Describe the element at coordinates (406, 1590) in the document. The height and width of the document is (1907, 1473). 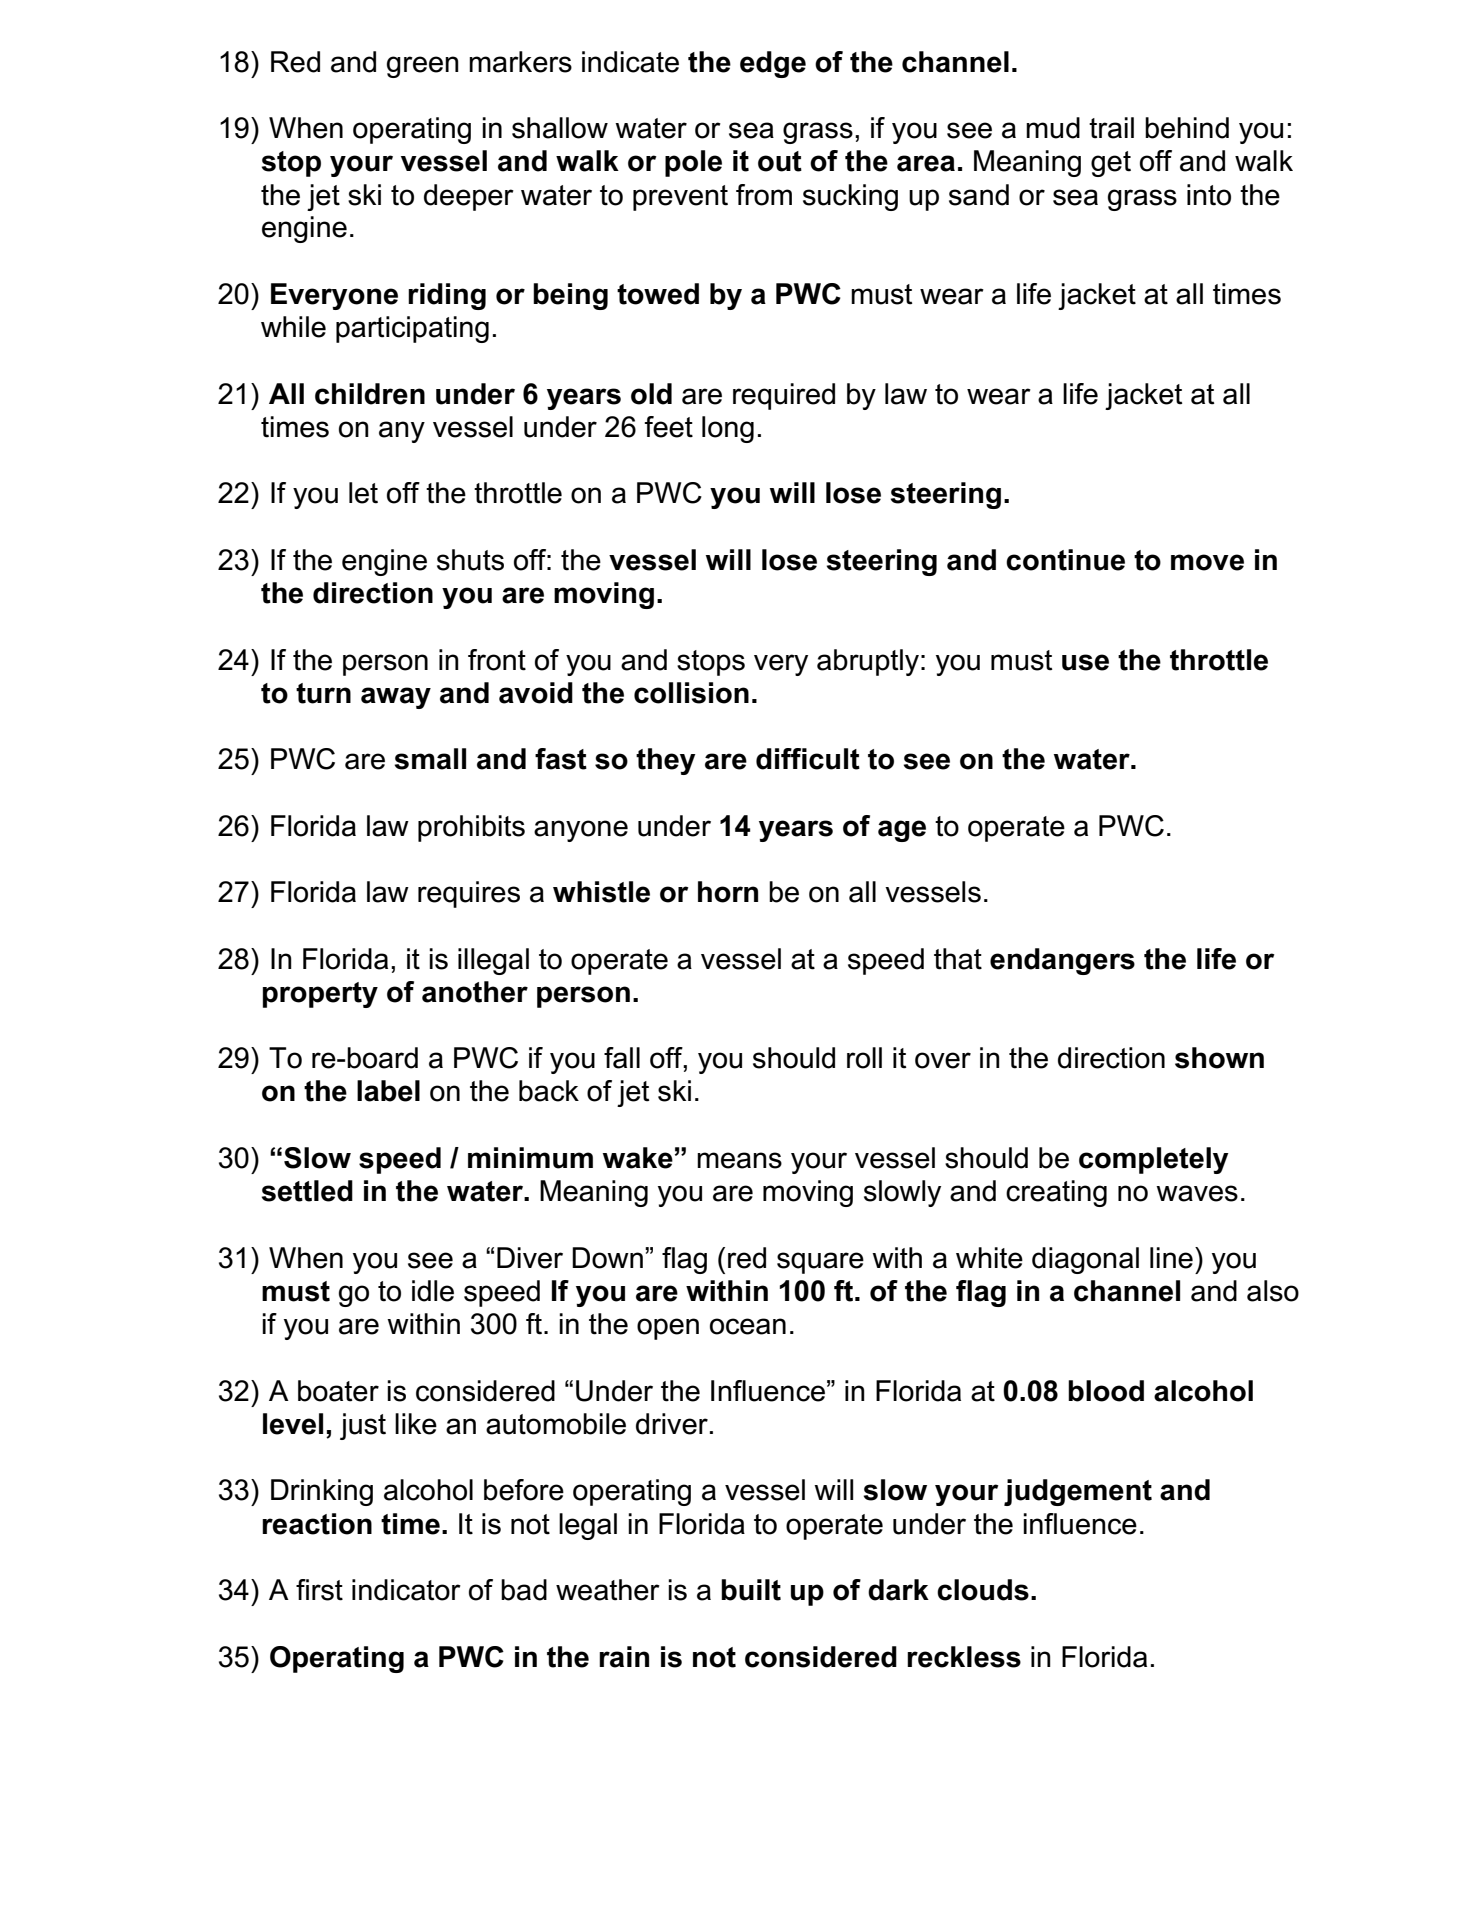
I see `indicator` at that location.
